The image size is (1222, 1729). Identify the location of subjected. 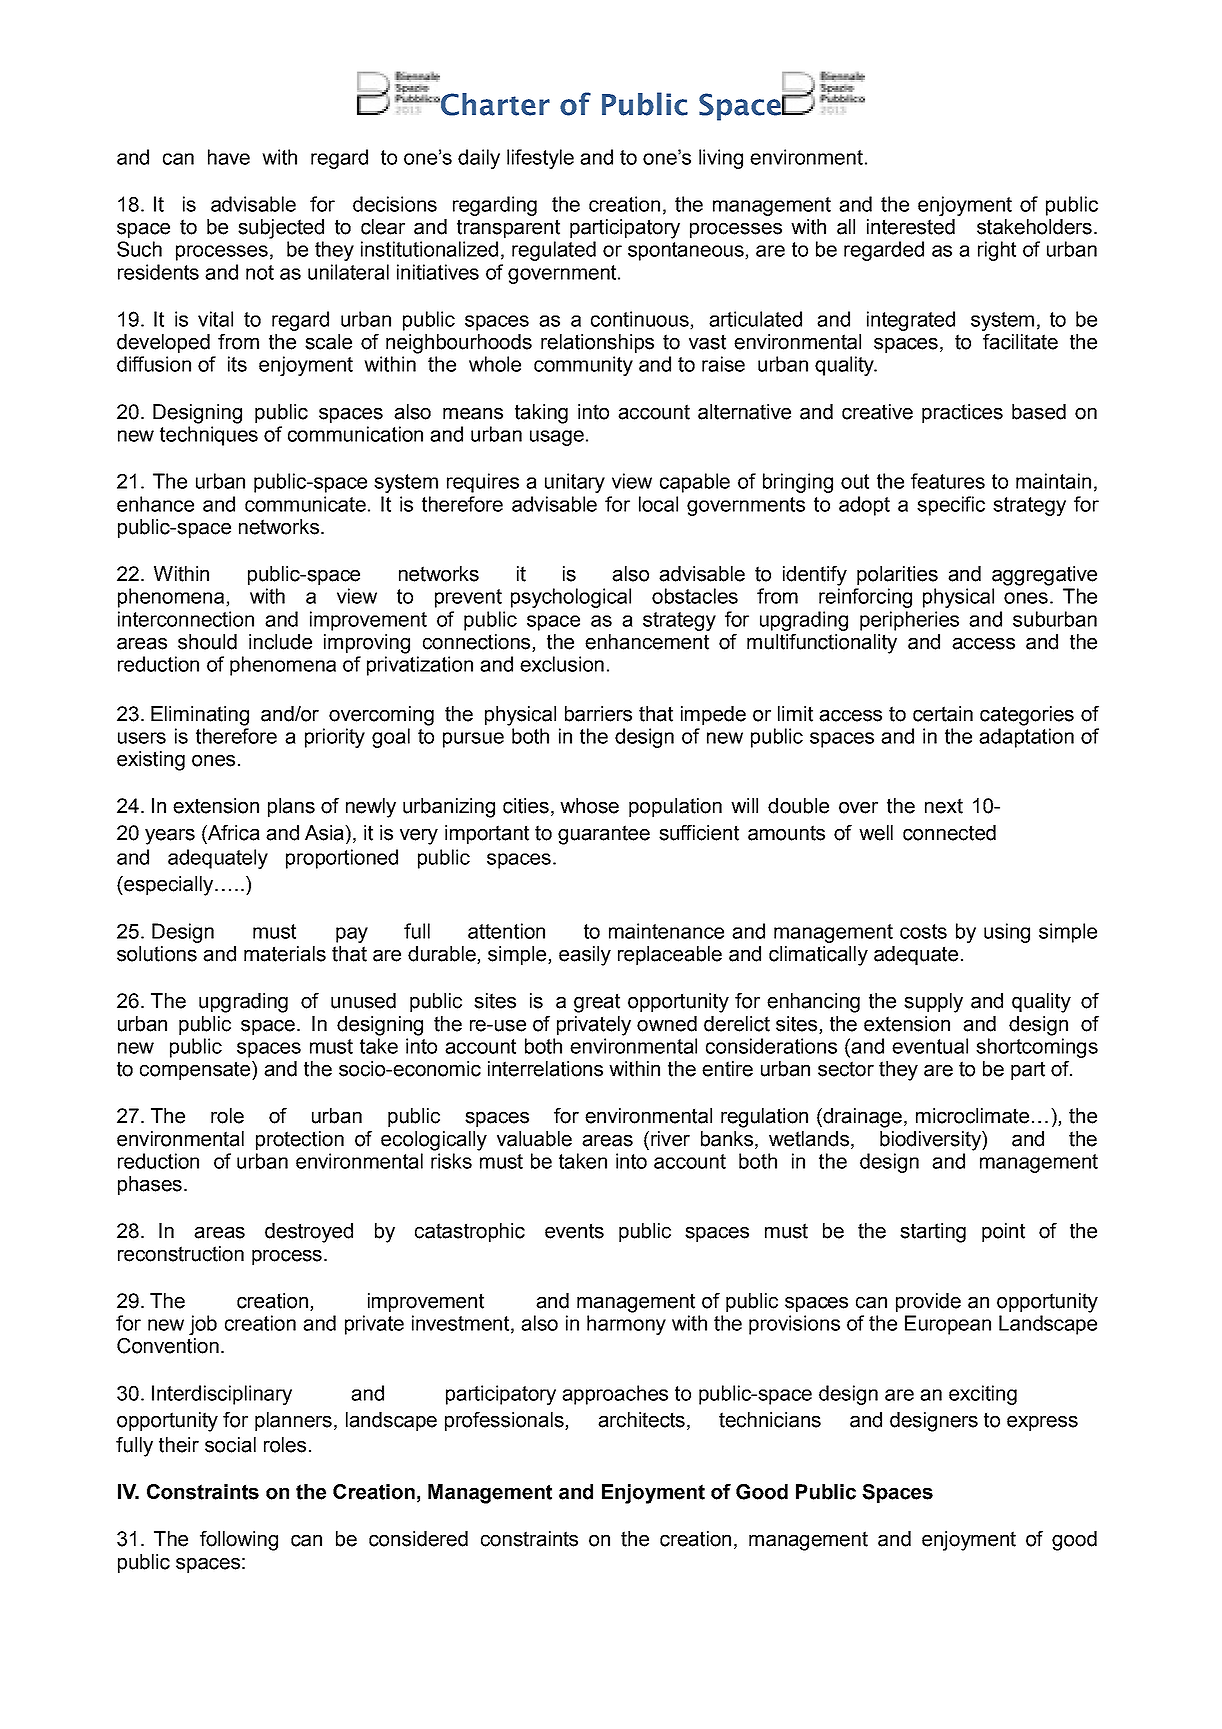
(281, 229).
